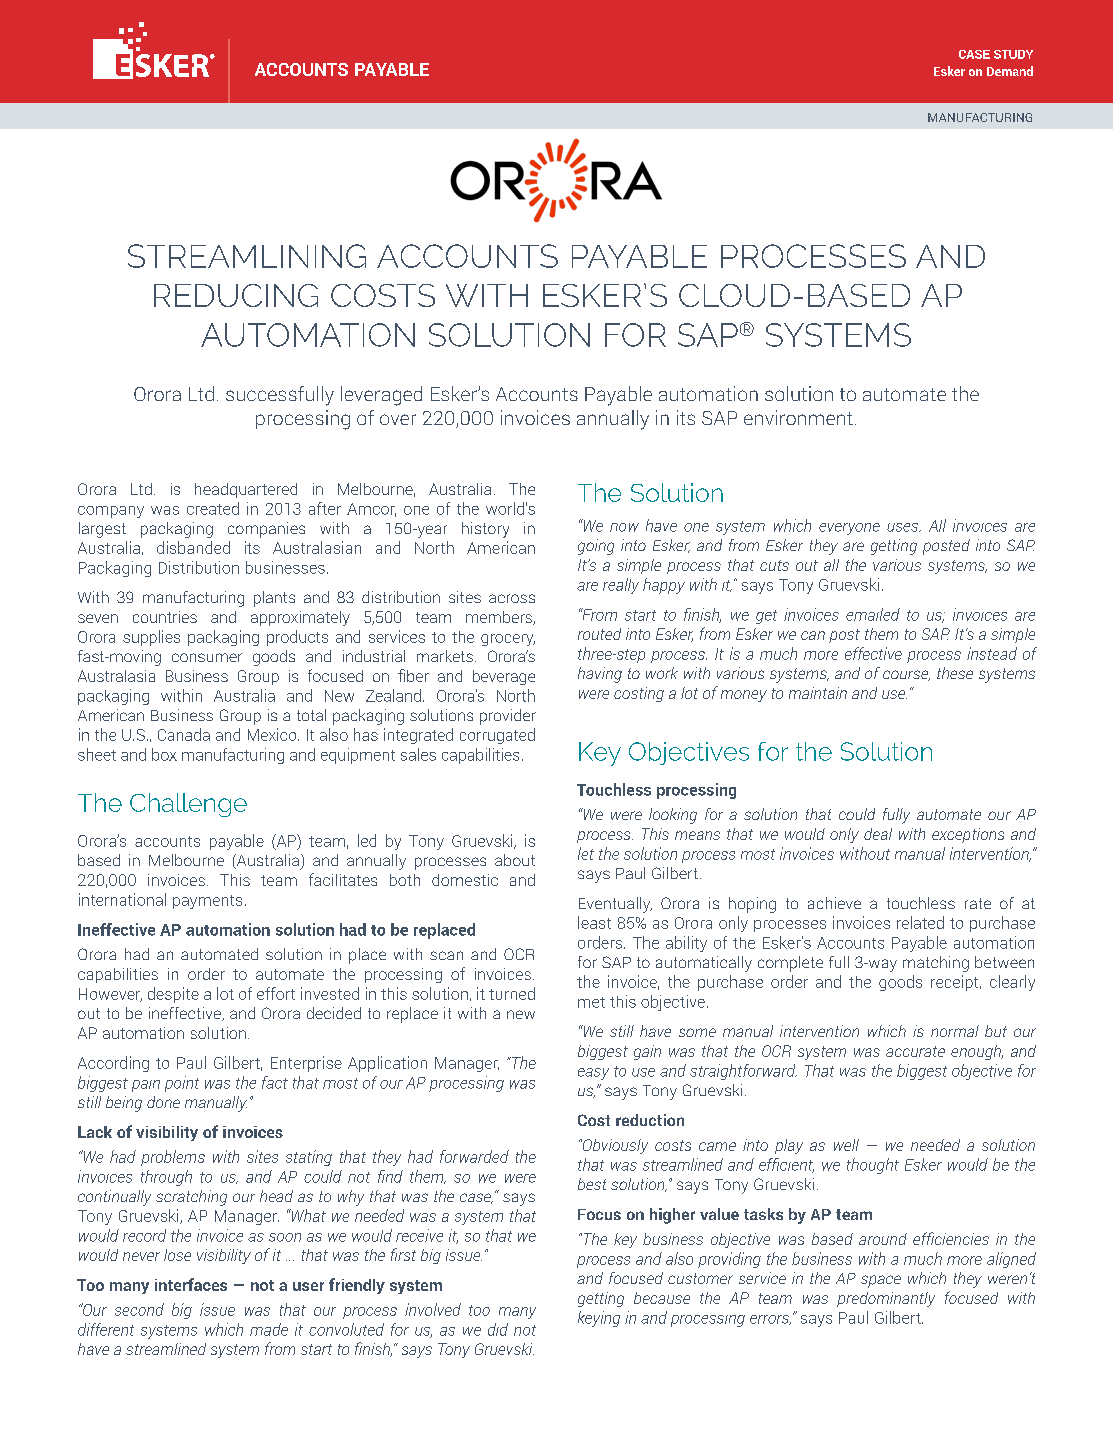 The height and width of the screenshot is (1440, 1113). What do you see at coordinates (599, 1319) in the screenshot?
I see `keying` at bounding box center [599, 1319].
